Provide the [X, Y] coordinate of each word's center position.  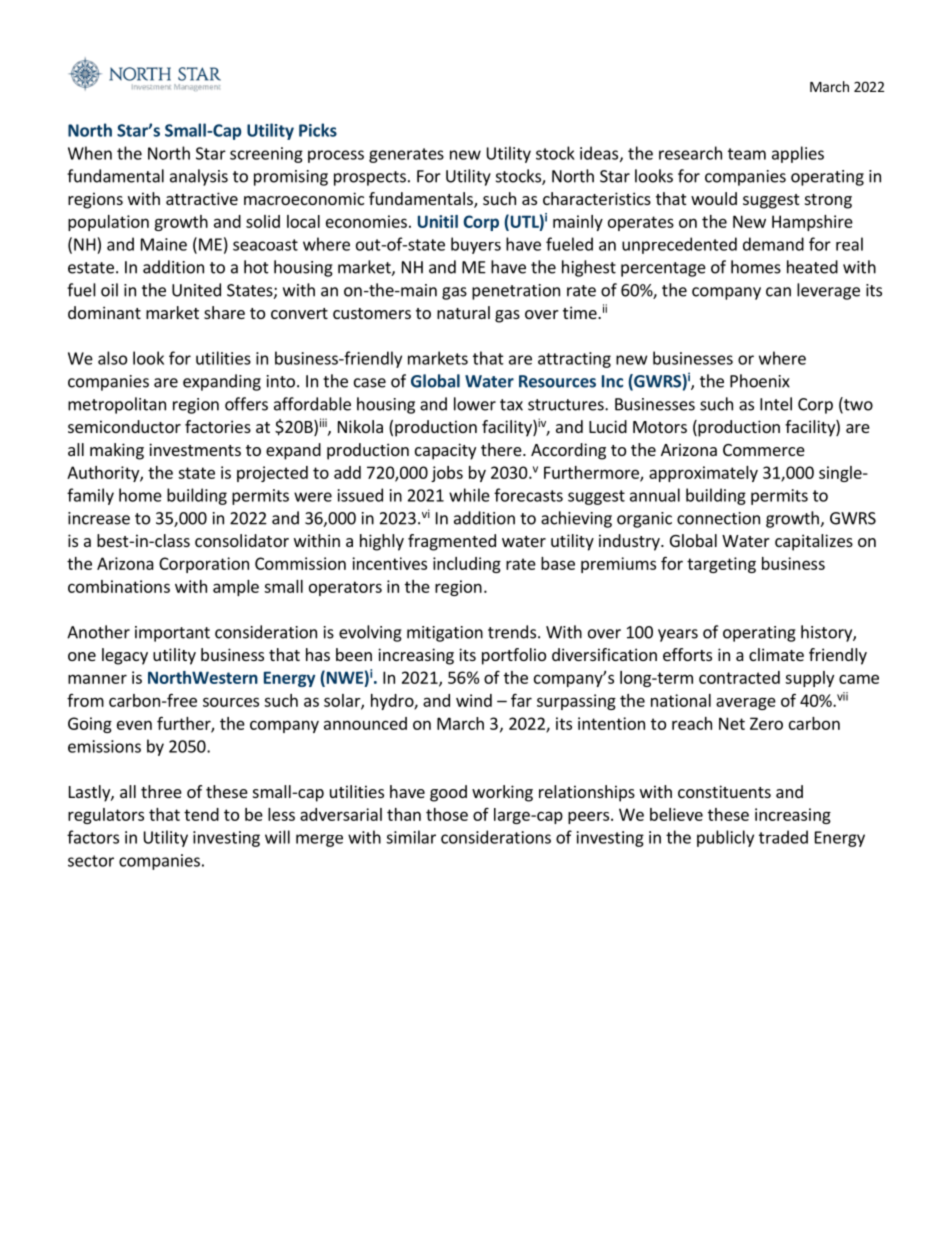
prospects [370, 178]
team [747, 154]
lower [475, 404]
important [172, 634]
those [447, 814]
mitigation [445, 634]
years [678, 635]
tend [201, 814]
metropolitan [117, 405]
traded [783, 837]
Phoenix [760, 381]
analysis [199, 177]
